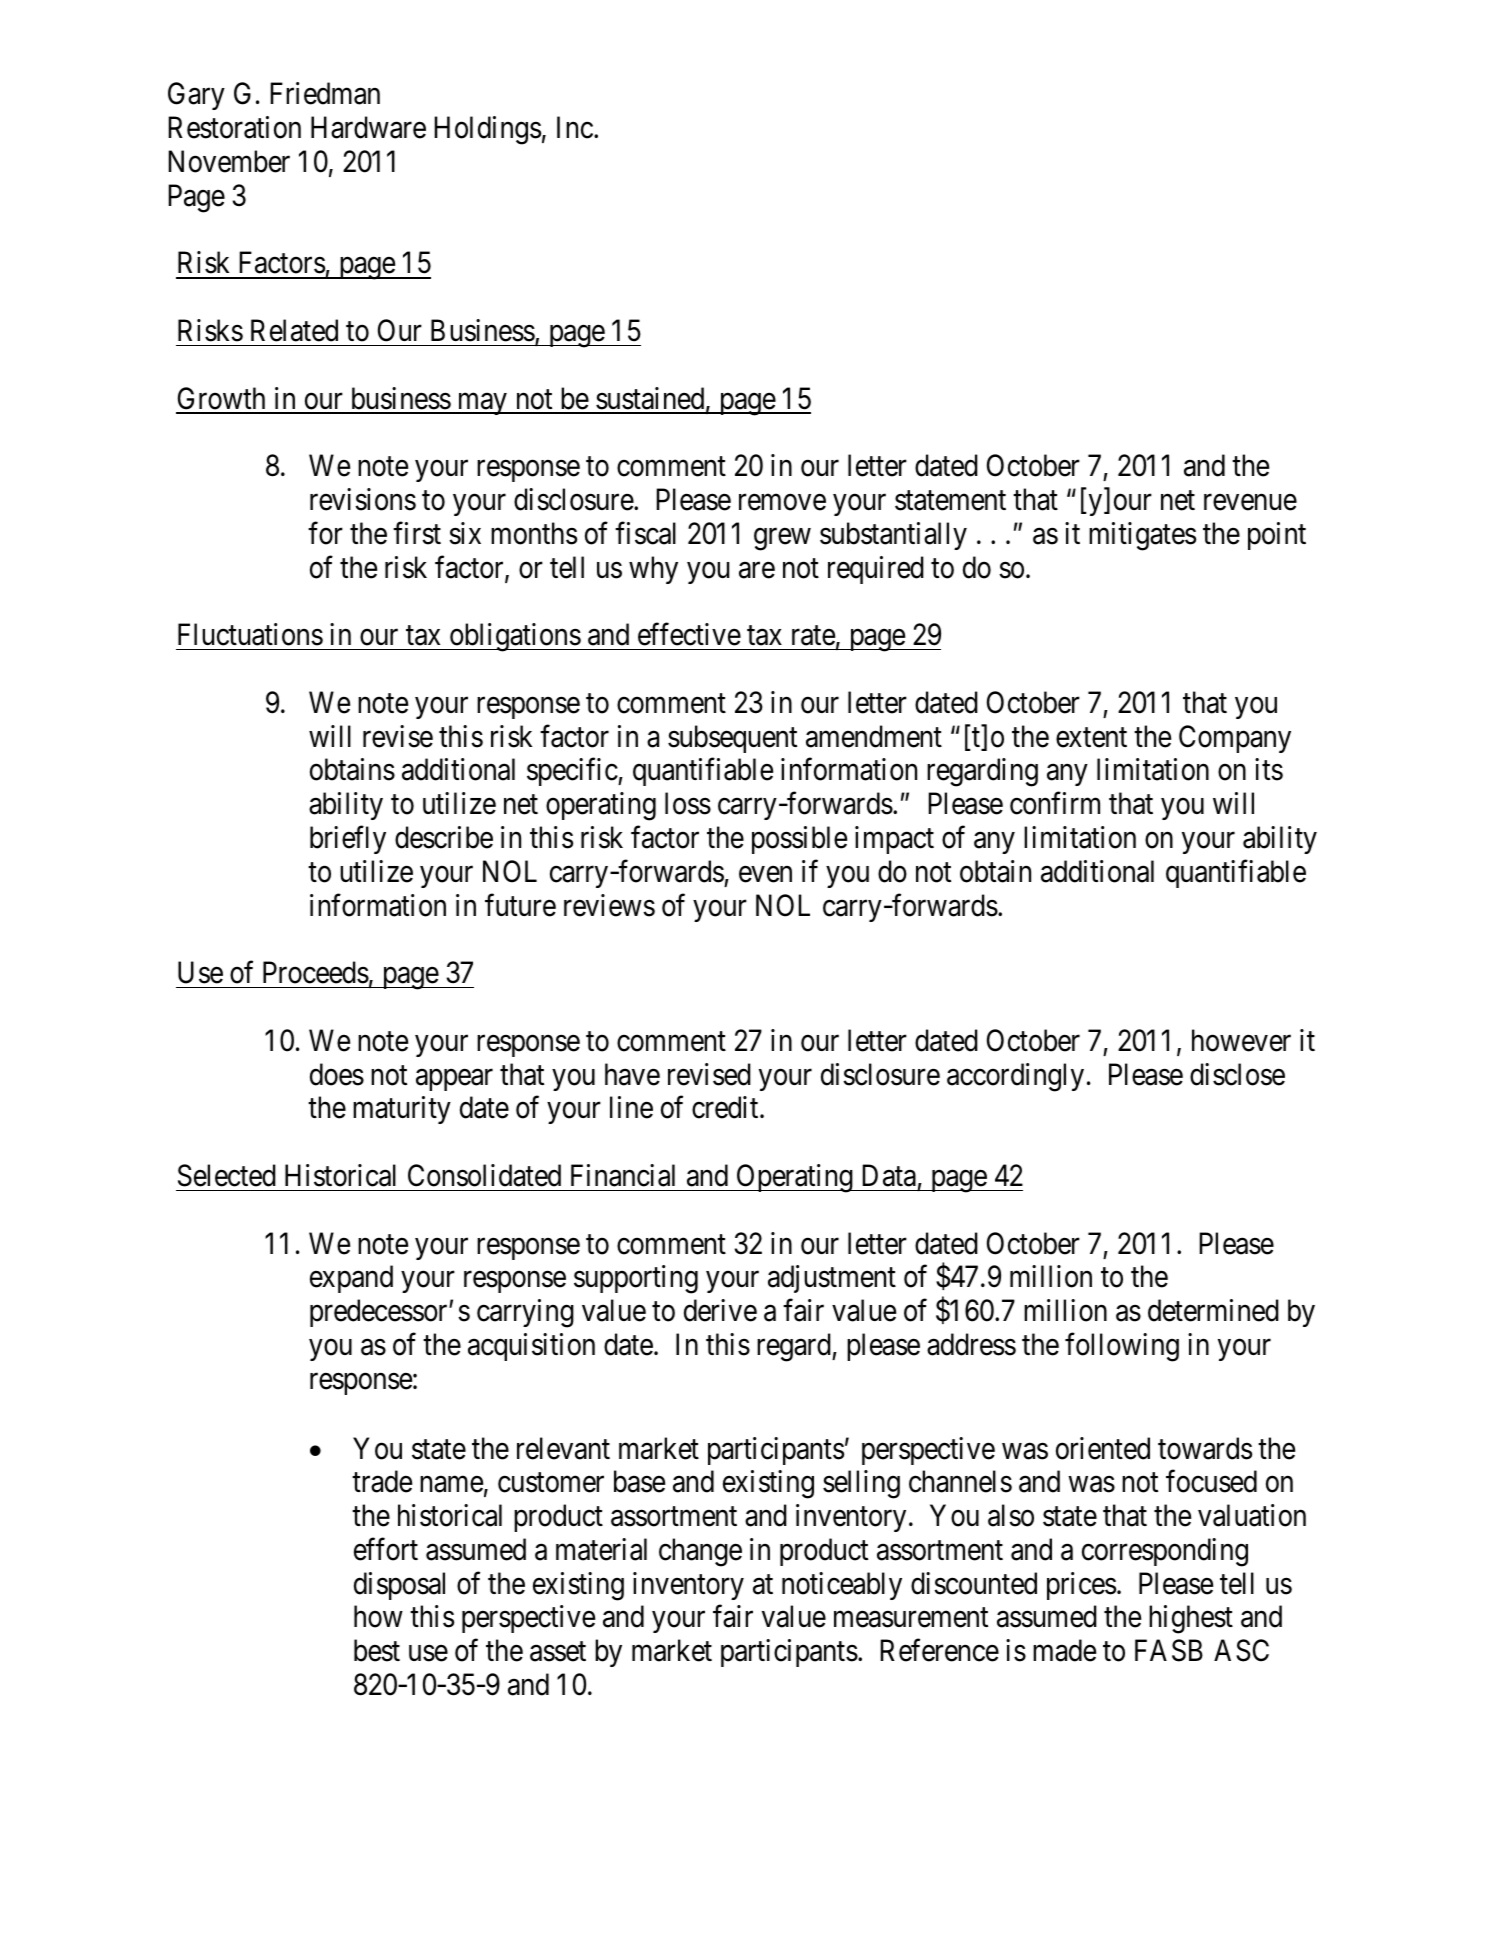 This screenshot has width=1499, height=1940. Describe the element at coordinates (700, 1552) in the screenshot. I see `change` at that location.
